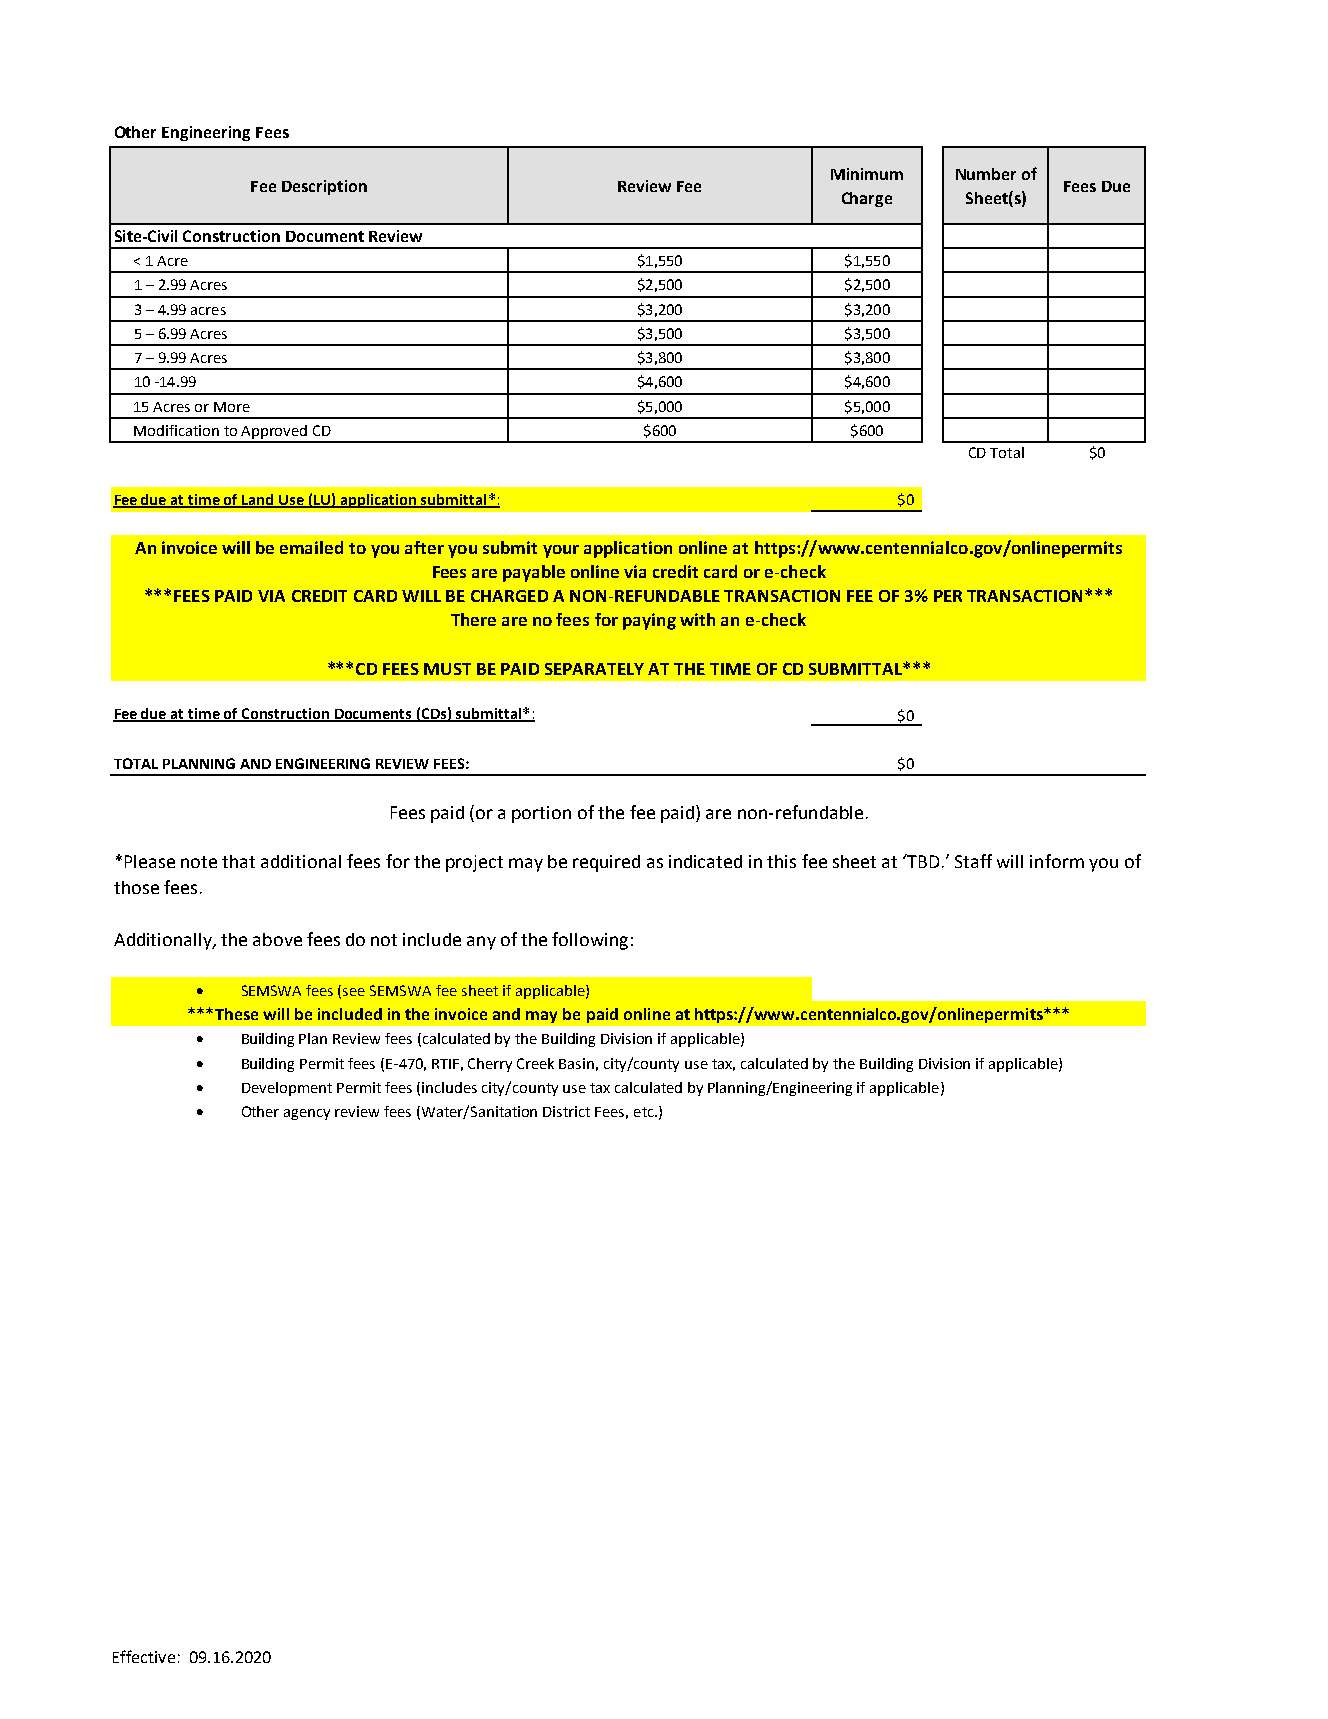  What do you see at coordinates (561, 551) in the screenshot?
I see `your` at bounding box center [561, 551].
